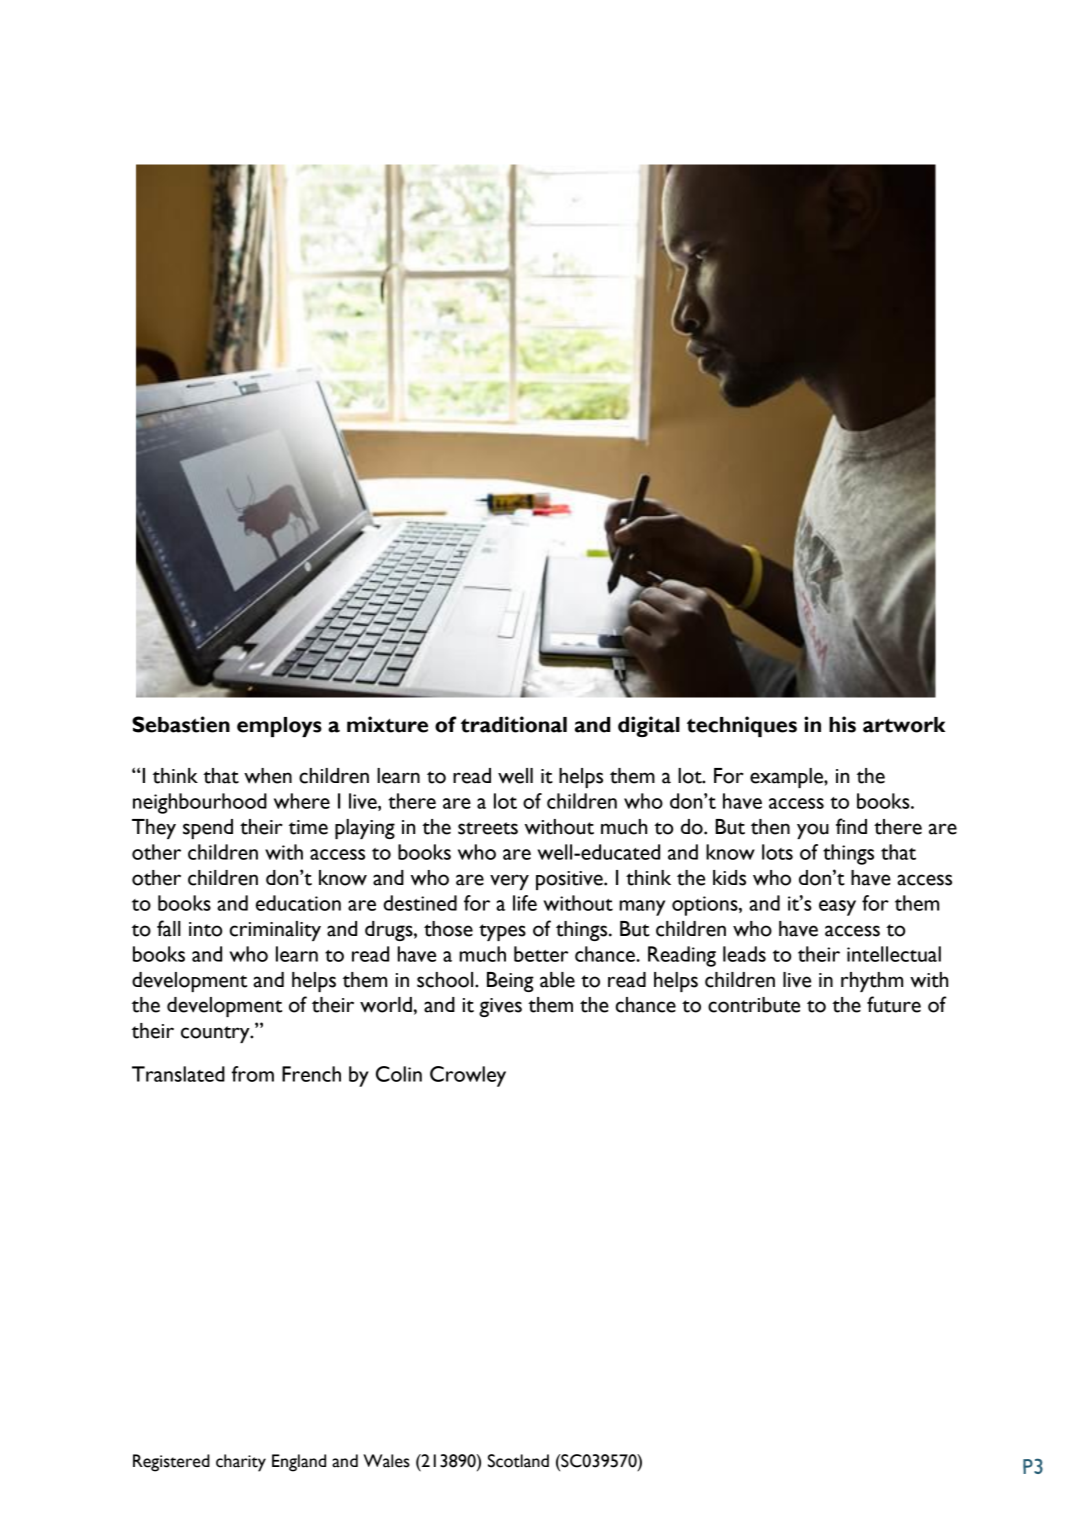  Describe the element at coordinates (279, 727) in the screenshot. I see `employs` at that location.
